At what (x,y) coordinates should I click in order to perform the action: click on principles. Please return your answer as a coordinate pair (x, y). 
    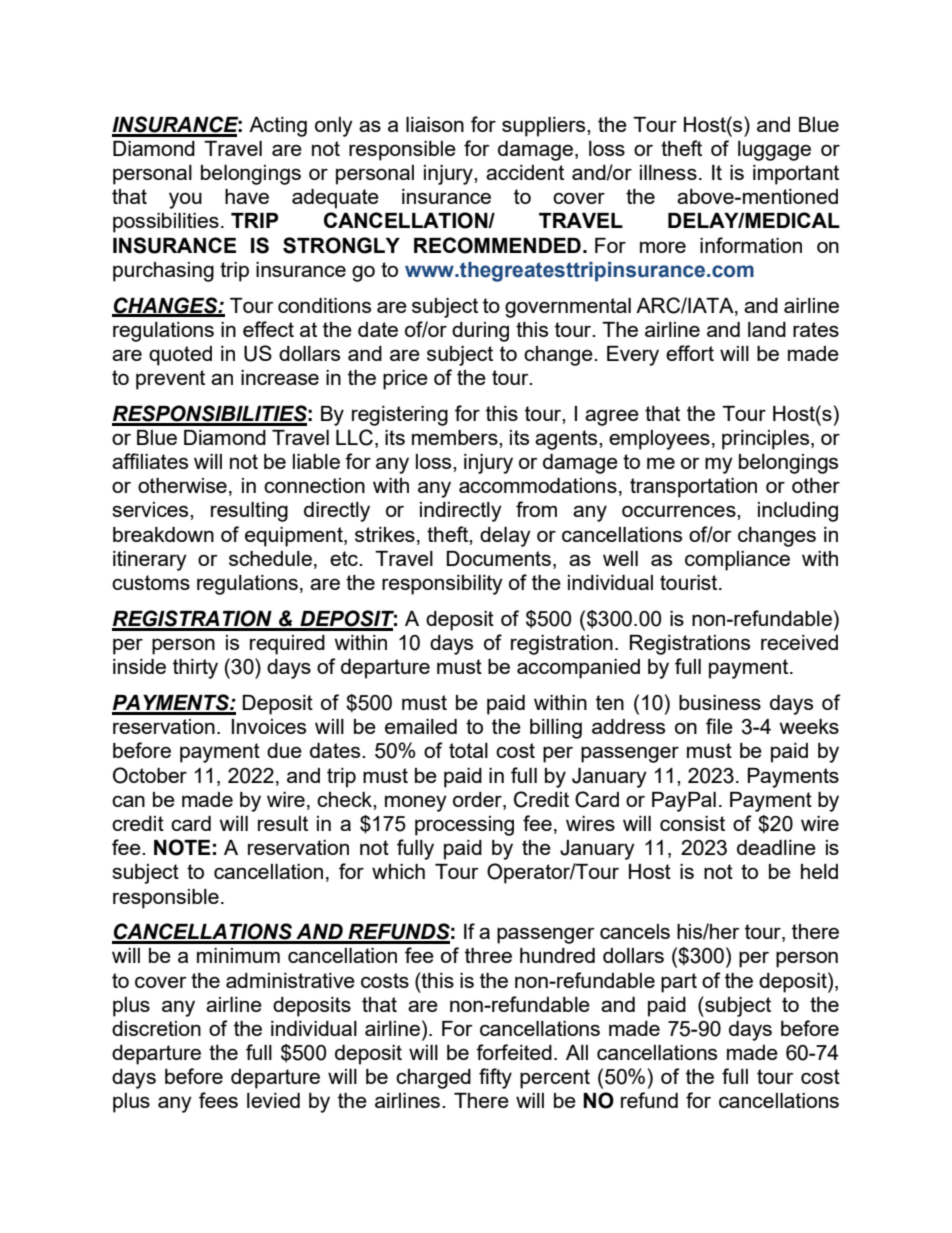
    Looking at the image, I should click on (767, 440).
